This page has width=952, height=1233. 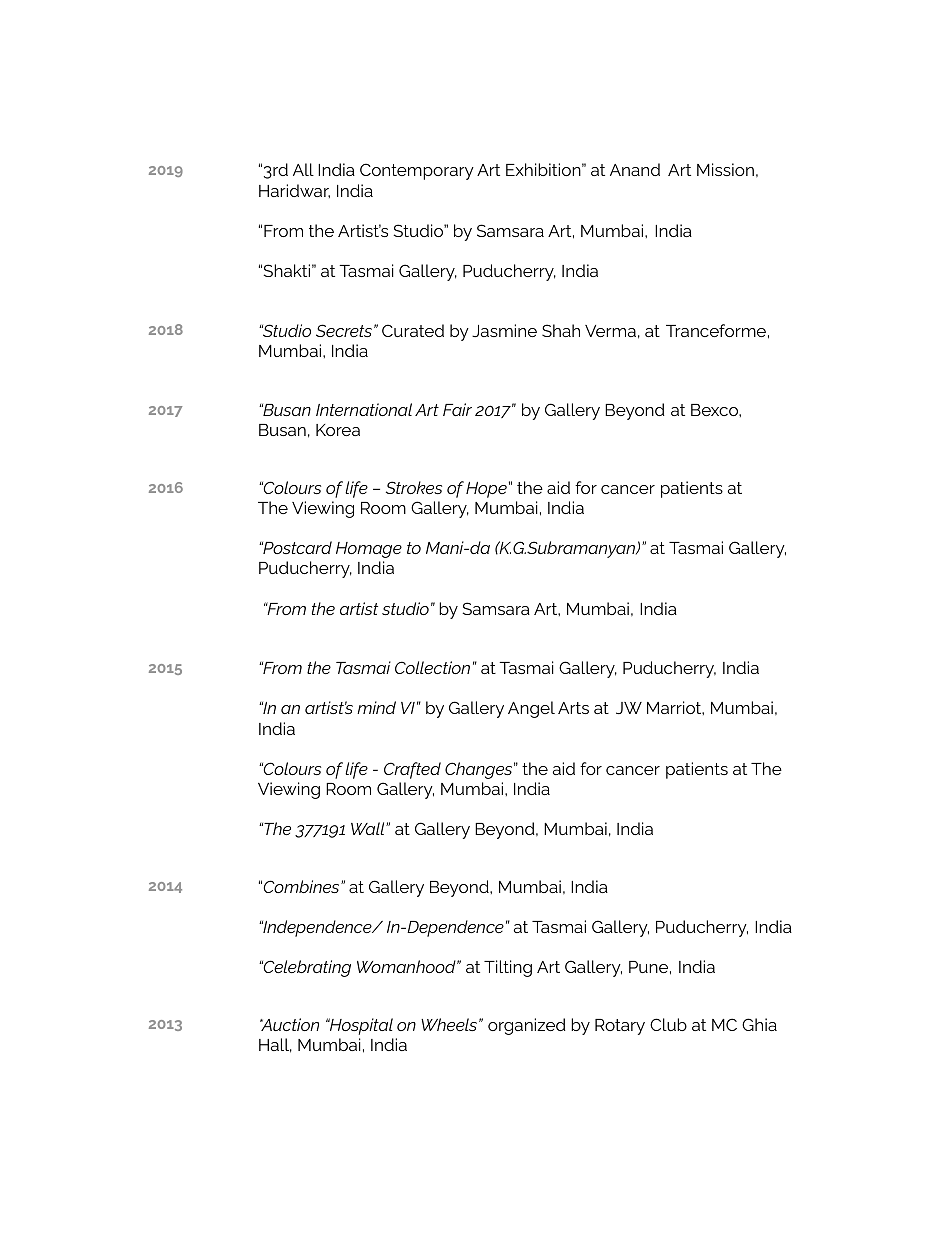 What do you see at coordinates (360, 1026) in the page?
I see `Hospital` at bounding box center [360, 1026].
